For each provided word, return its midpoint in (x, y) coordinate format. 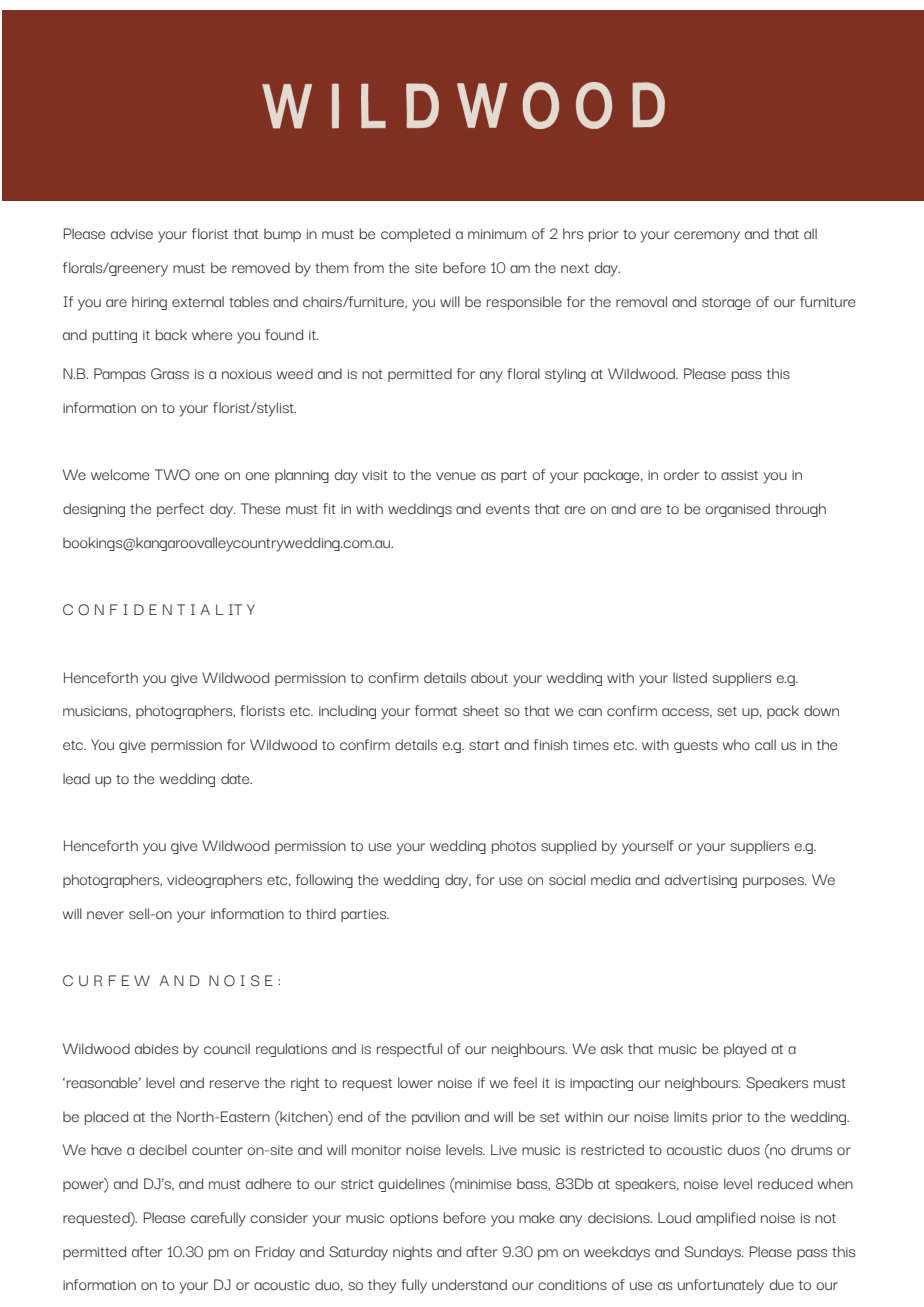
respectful (409, 1050)
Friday (275, 1253)
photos (514, 847)
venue (456, 476)
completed (415, 235)
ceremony (707, 237)
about (489, 677)
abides (156, 1048)
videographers (214, 881)
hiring (149, 303)
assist (739, 475)
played (745, 1050)
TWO (172, 475)
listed (690, 677)
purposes (774, 882)
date (236, 778)
